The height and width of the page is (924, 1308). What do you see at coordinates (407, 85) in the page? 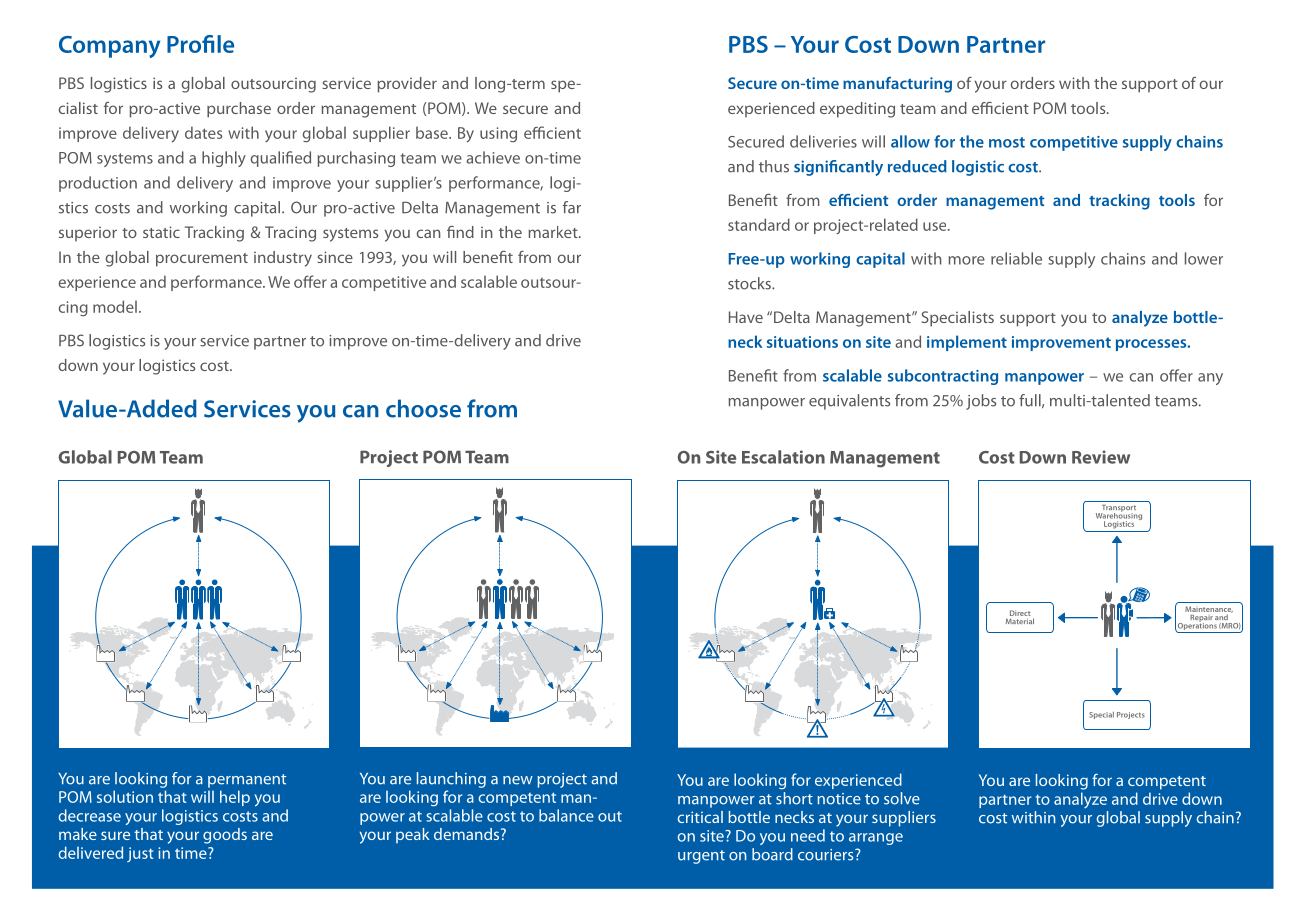
I see `provider` at bounding box center [407, 85].
